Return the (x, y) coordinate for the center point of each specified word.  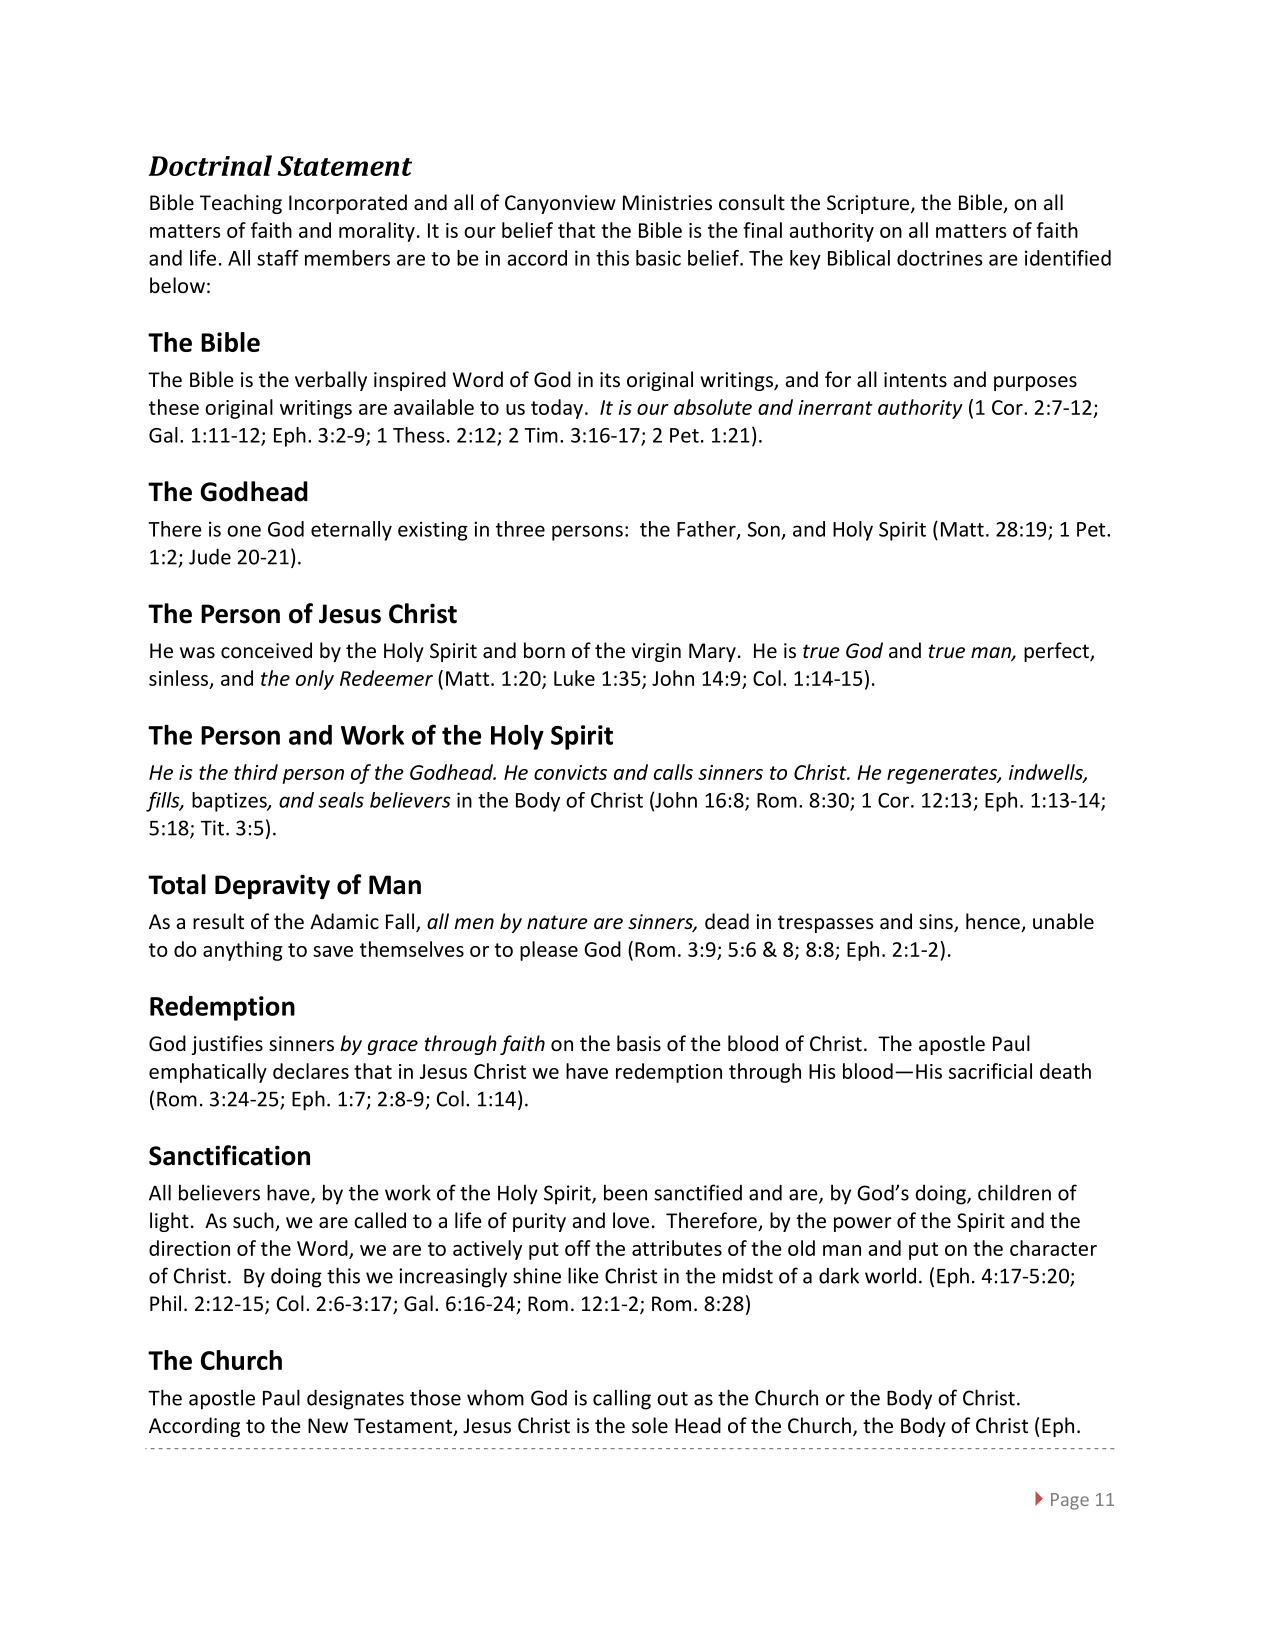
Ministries (667, 203)
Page (1070, 1501)
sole (650, 1425)
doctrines (940, 258)
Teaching (241, 204)
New (328, 1426)
